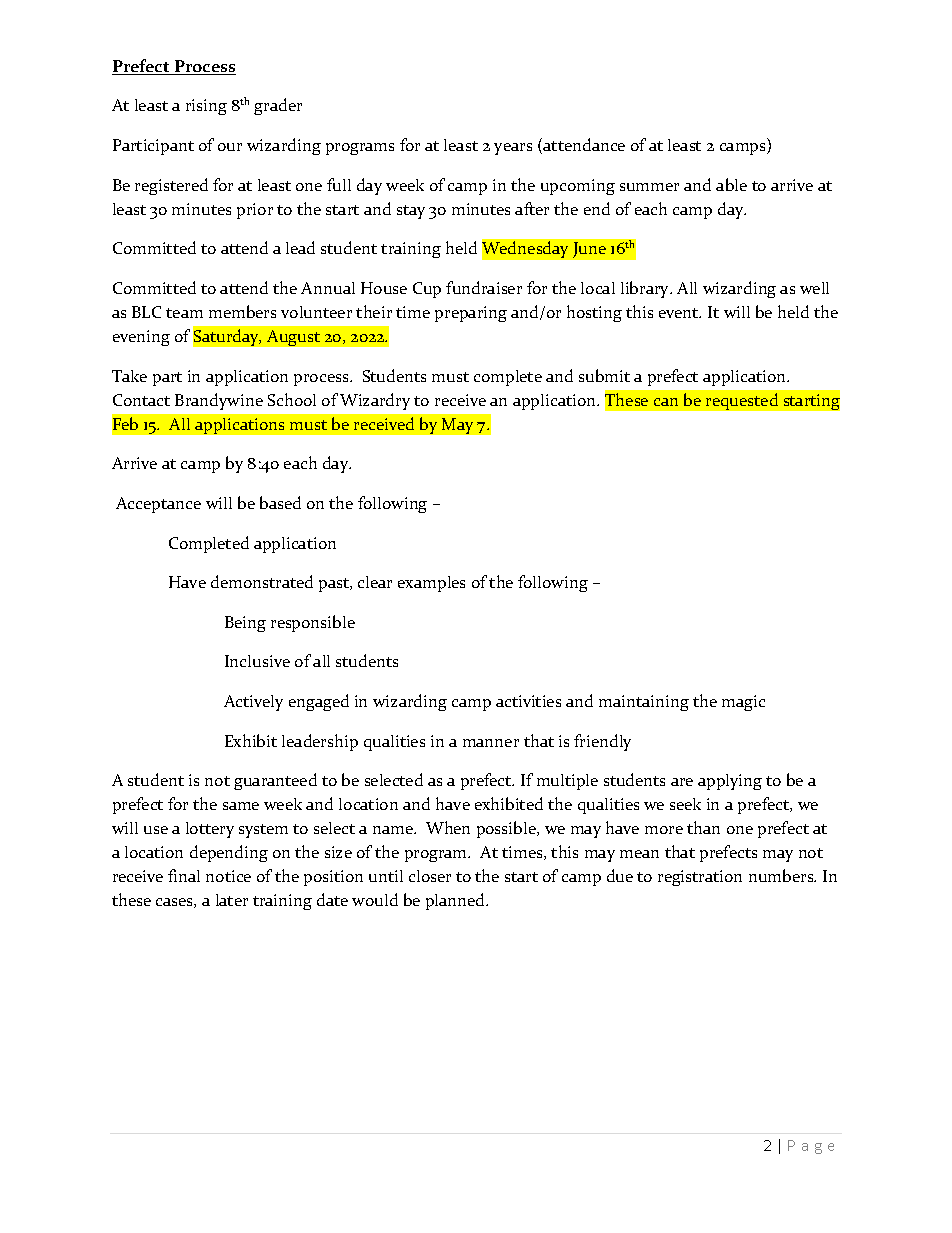 Image resolution: width=952 pixels, height=1233 pixels. What do you see at coordinates (228, 876) in the screenshot?
I see `notice` at bounding box center [228, 876].
